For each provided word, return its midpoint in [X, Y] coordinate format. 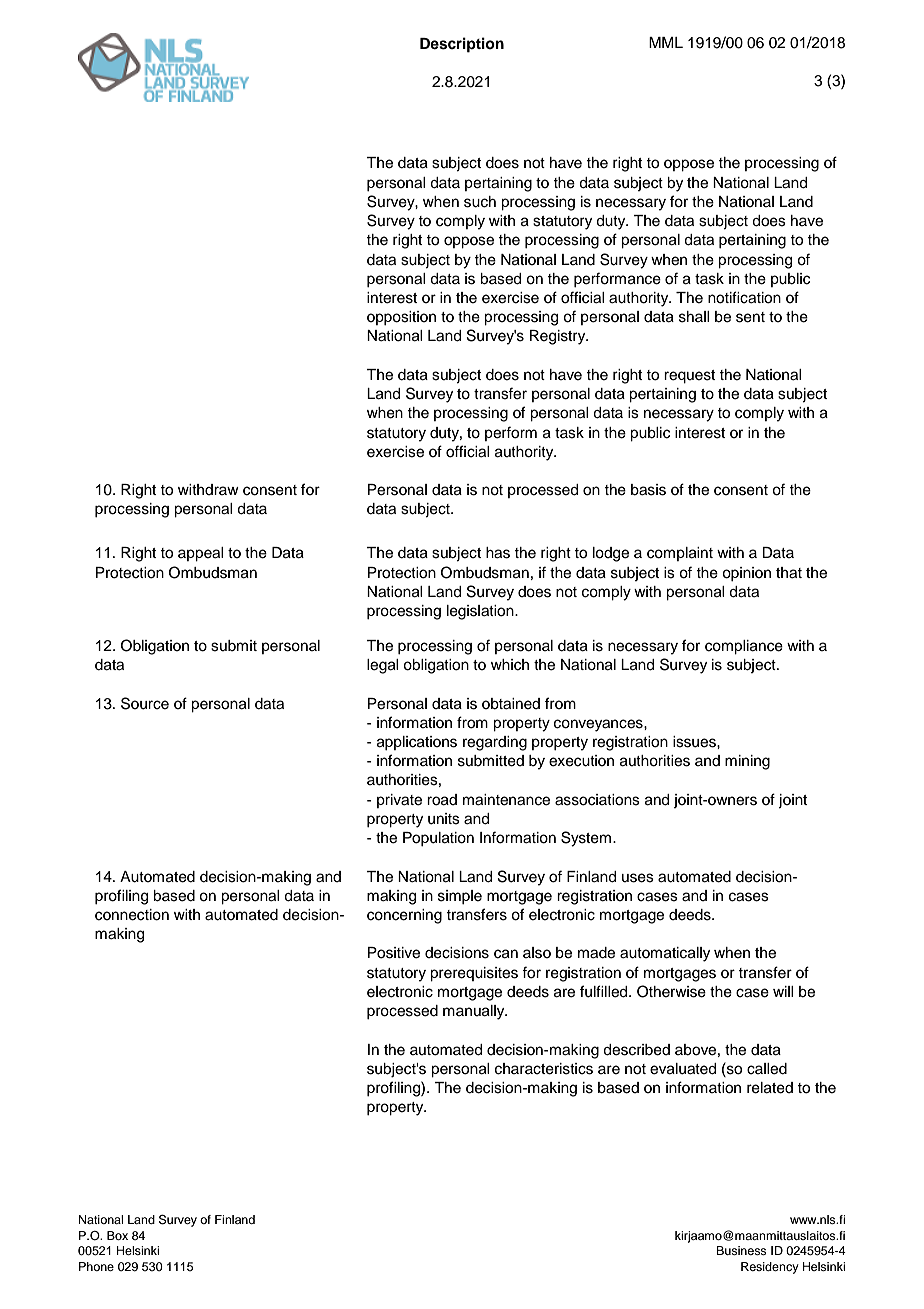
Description [462, 45]
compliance [744, 647]
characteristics [544, 1069]
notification [744, 297]
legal [382, 666]
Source [145, 703]
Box [117, 1235]
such [480, 202]
